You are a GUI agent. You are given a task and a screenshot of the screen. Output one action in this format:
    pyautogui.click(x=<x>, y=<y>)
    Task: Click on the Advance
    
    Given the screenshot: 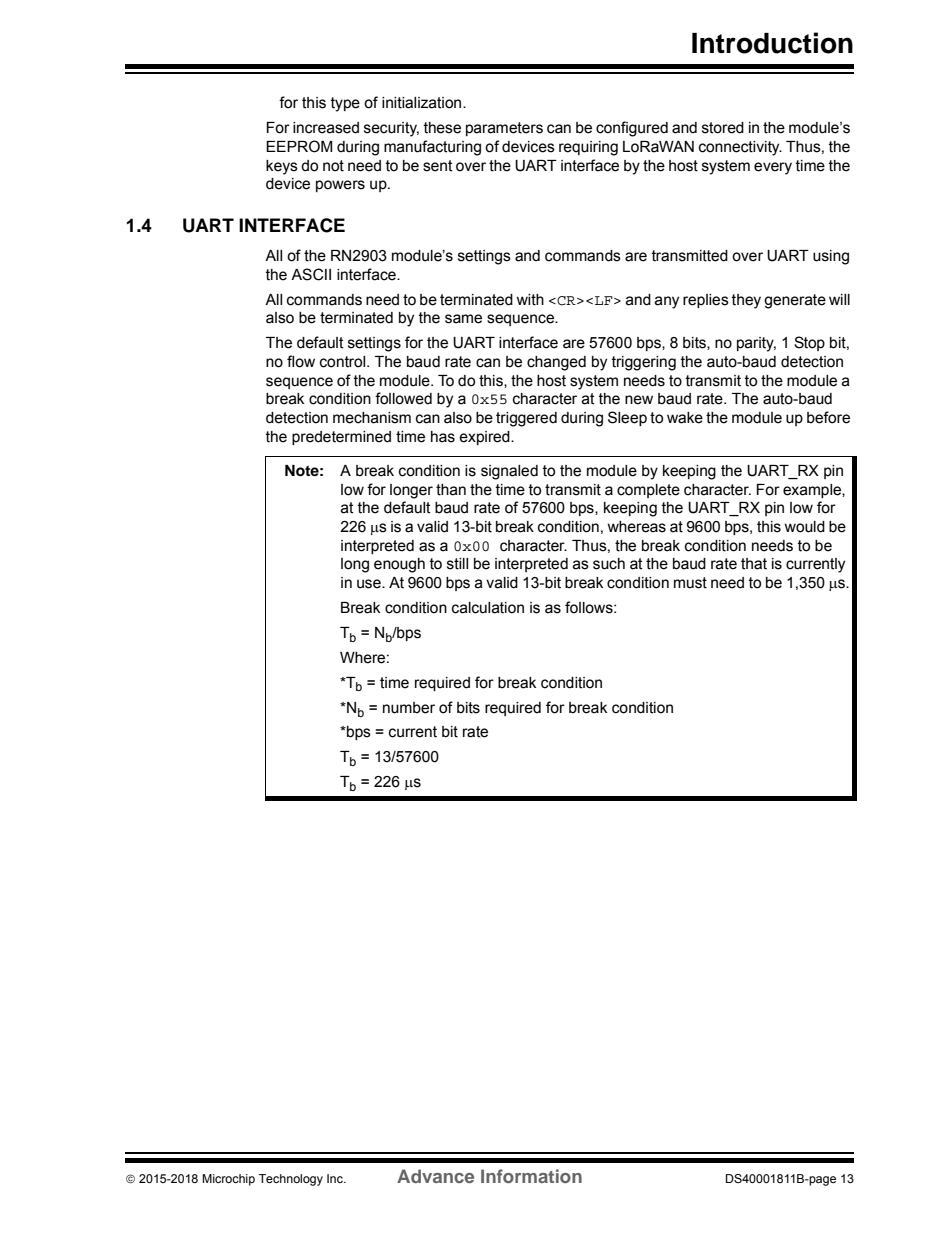 What is the action you would take?
    pyautogui.click(x=435, y=1176)
